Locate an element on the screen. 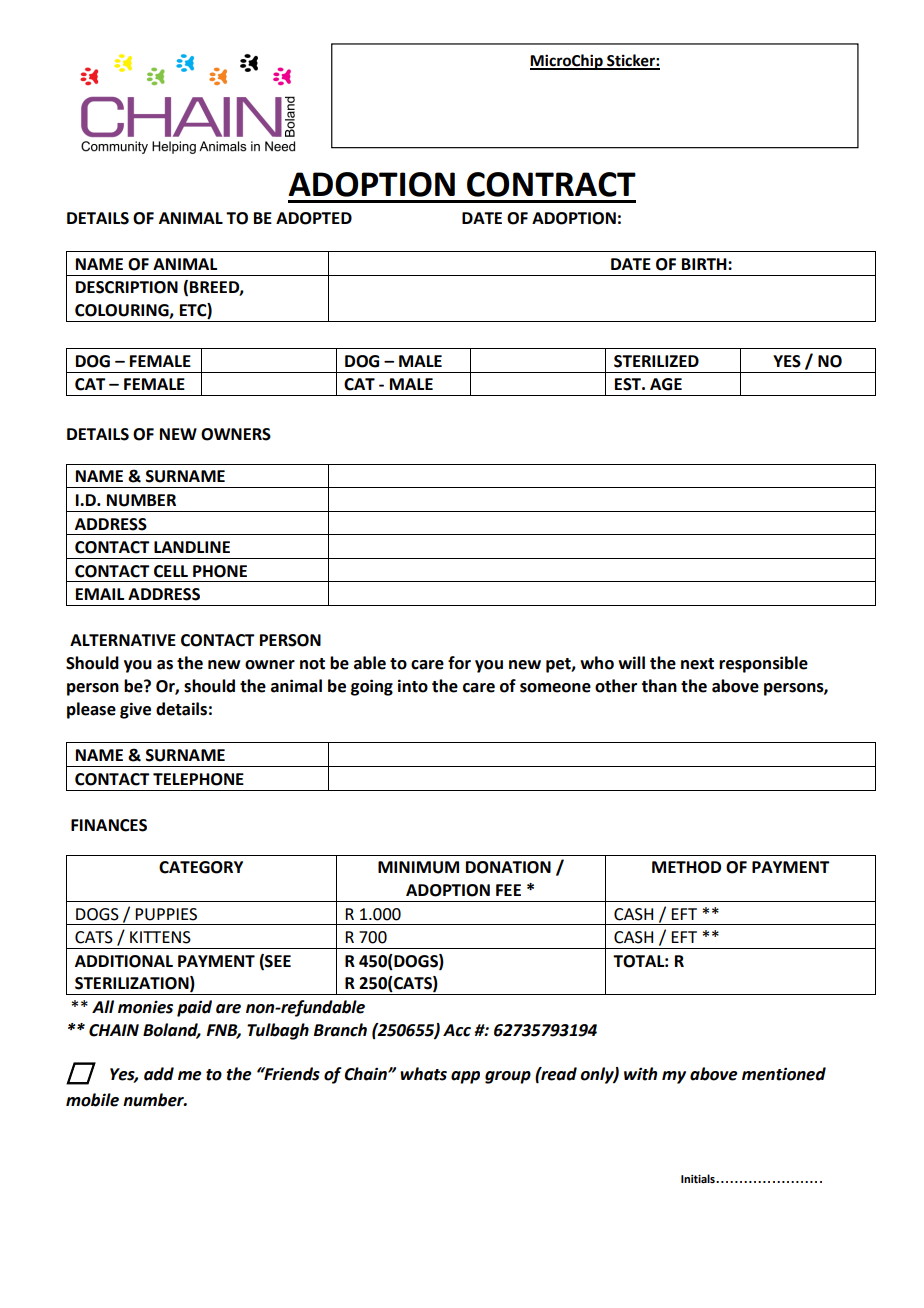 This screenshot has height=1308, width=924. whats is located at coordinates (423, 1074).
